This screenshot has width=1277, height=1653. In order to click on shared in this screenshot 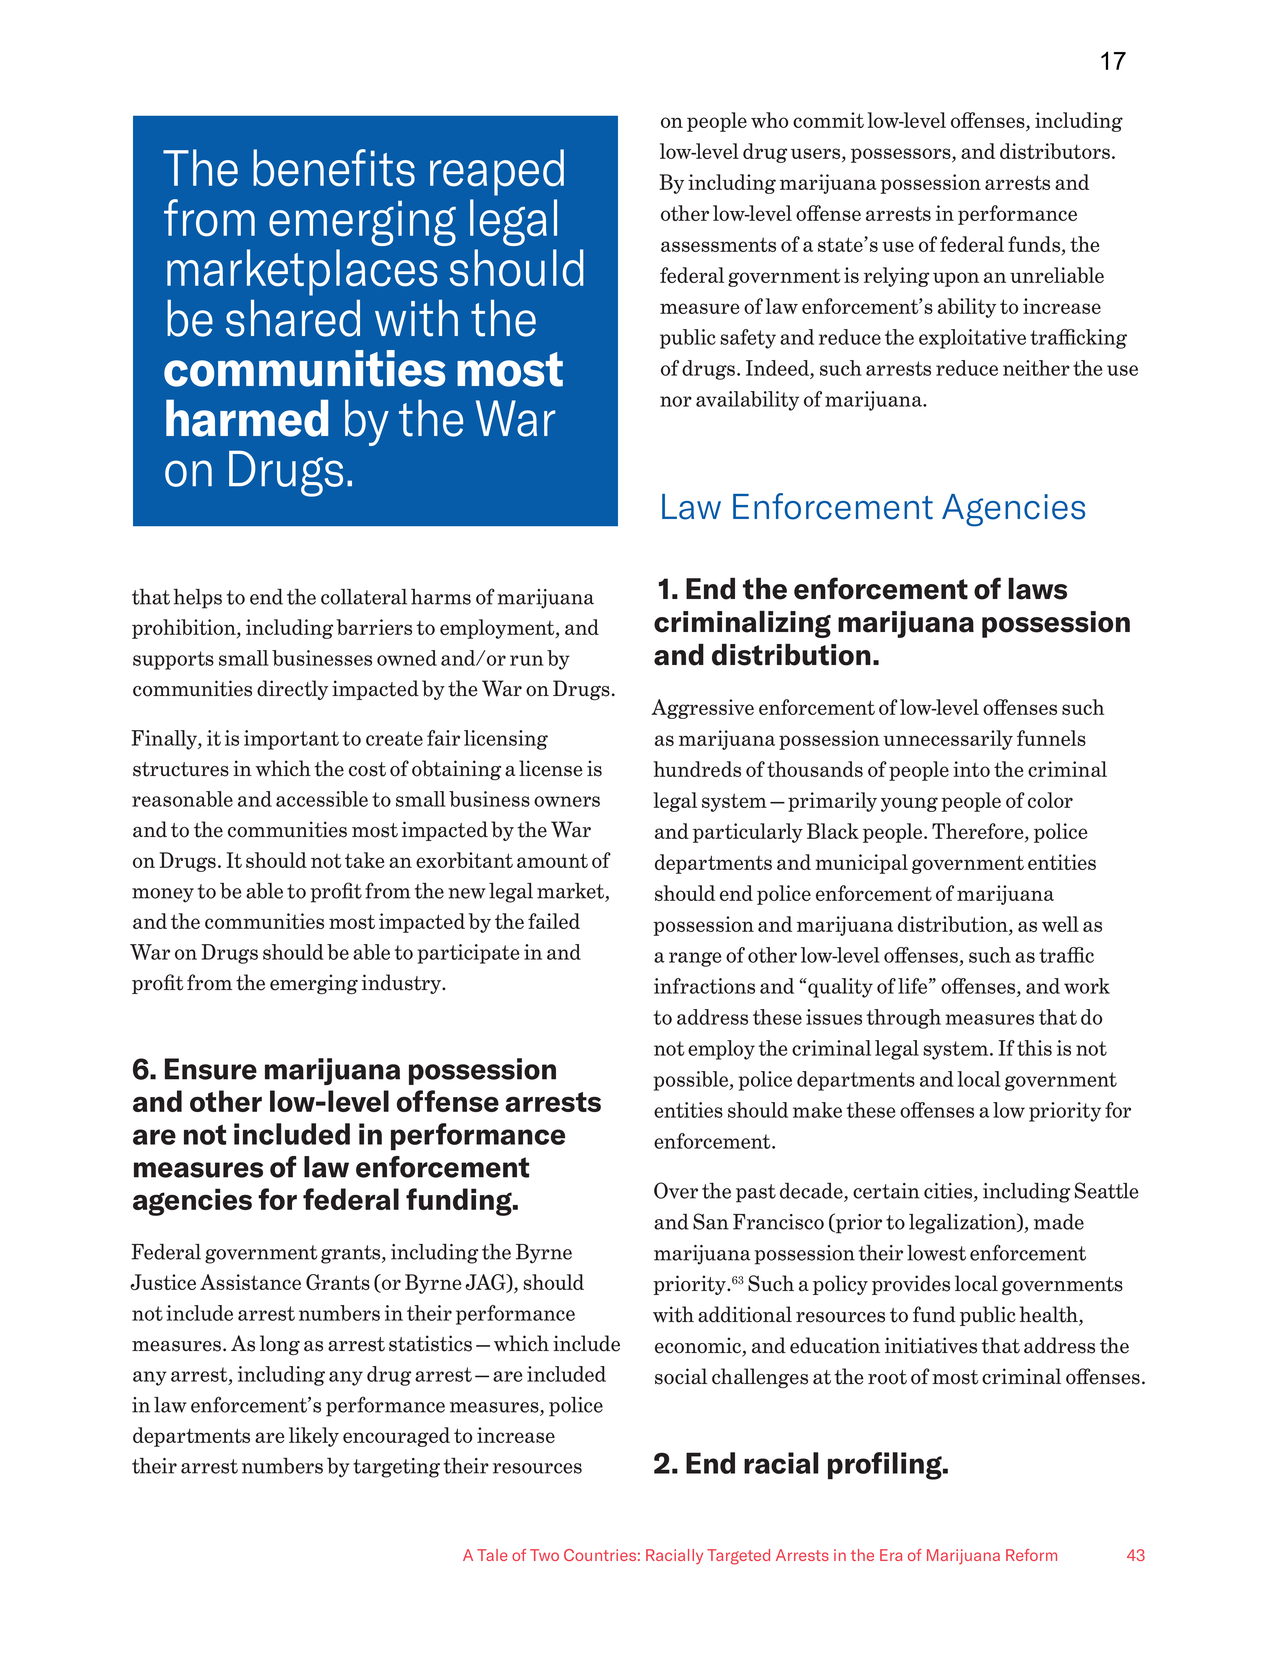, I will do `click(293, 318)`.
